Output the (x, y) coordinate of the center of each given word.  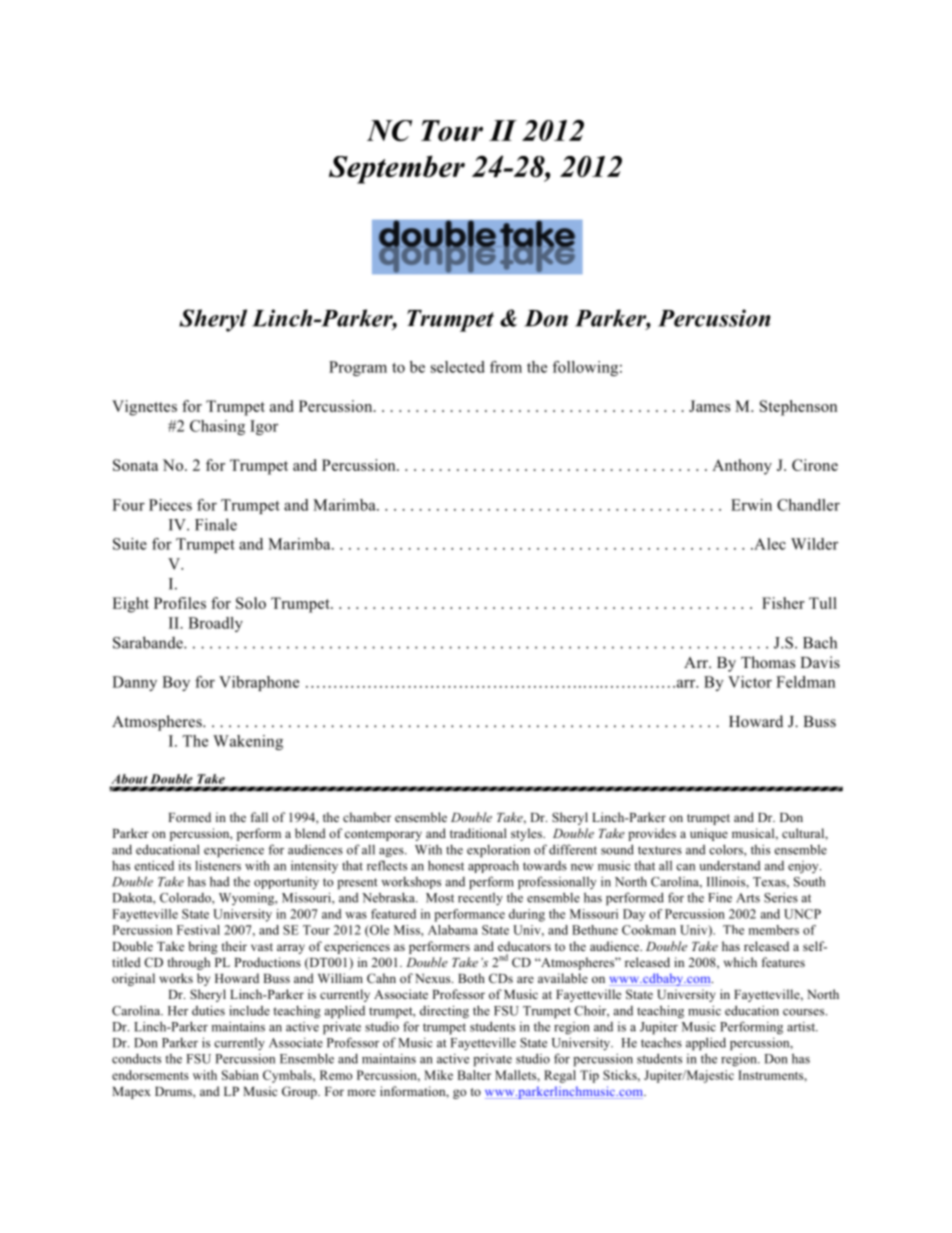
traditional (478, 833)
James (709, 406)
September (397, 169)
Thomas (768, 662)
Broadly (215, 624)
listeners (218, 865)
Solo (251, 603)
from (506, 367)
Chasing (217, 427)
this (760, 849)
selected (458, 367)
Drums (174, 1091)
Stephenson (798, 408)
